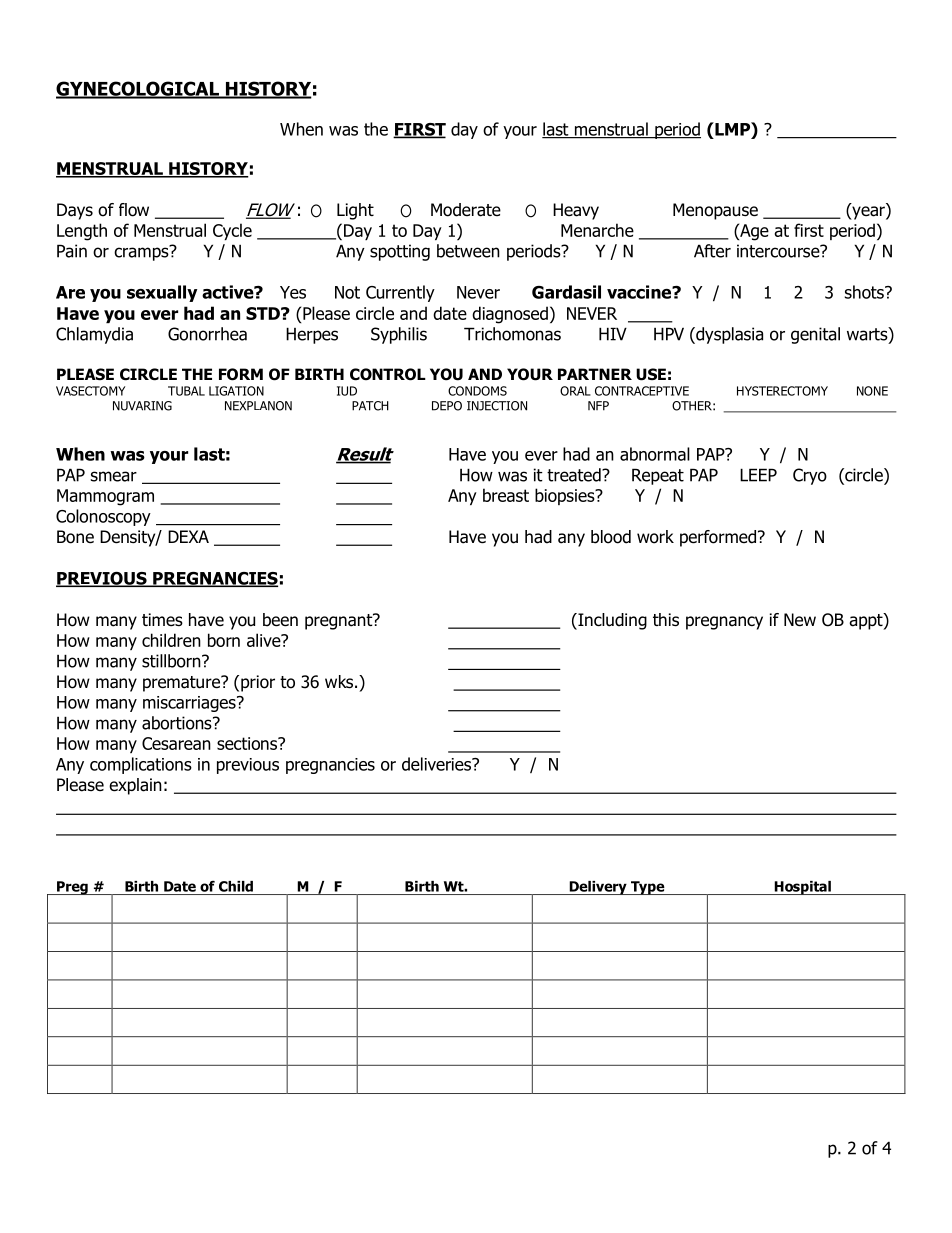 Image resolution: width=952 pixels, height=1233 pixels. Describe the element at coordinates (466, 210) in the page. I see `Moderate` at that location.
